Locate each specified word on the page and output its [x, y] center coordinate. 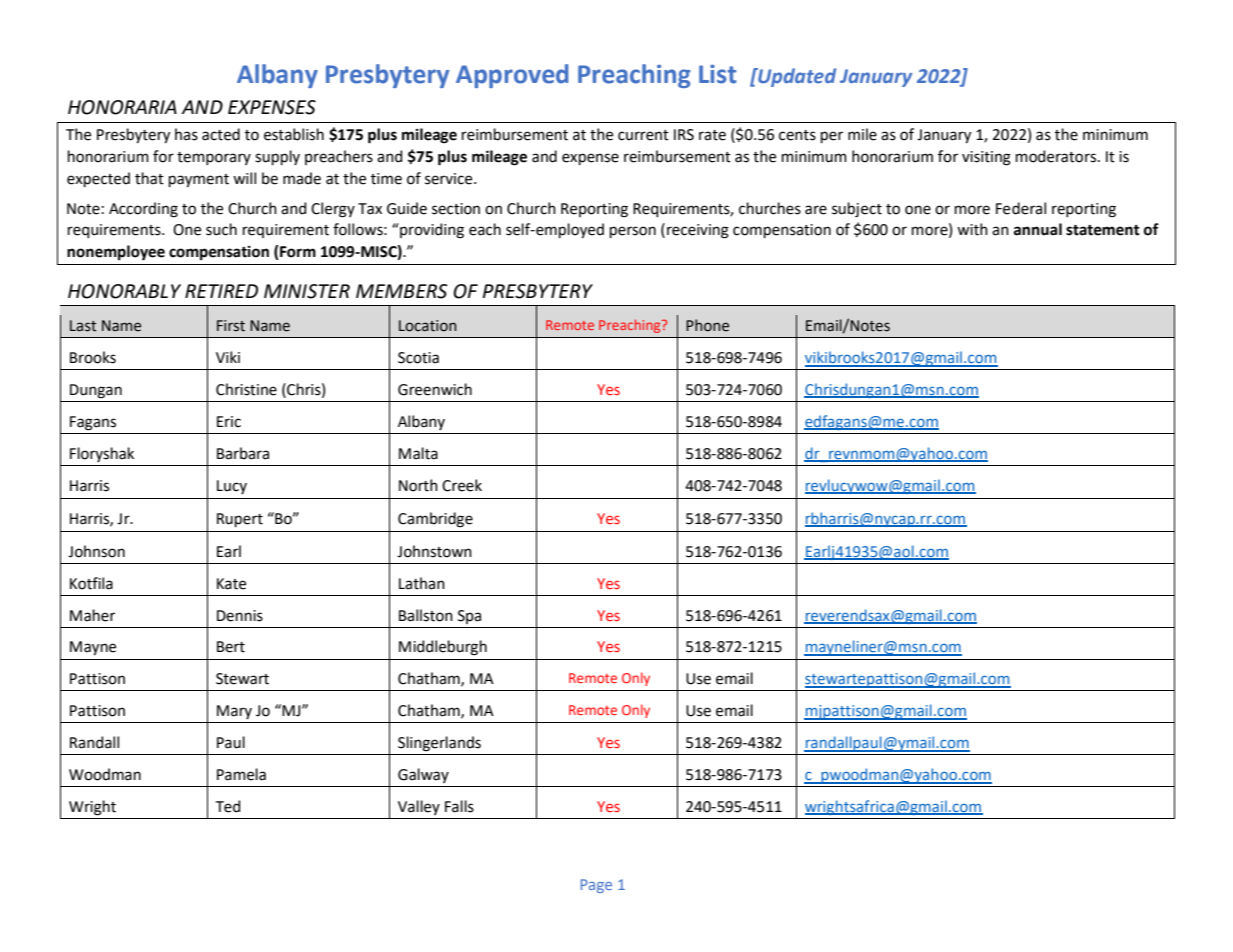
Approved [512, 76]
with [972, 229]
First [231, 326]
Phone [707, 325]
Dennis [240, 616]
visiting [986, 158]
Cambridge [435, 520]
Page [596, 886]
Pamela [241, 774]
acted [221, 134]
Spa [469, 617]
